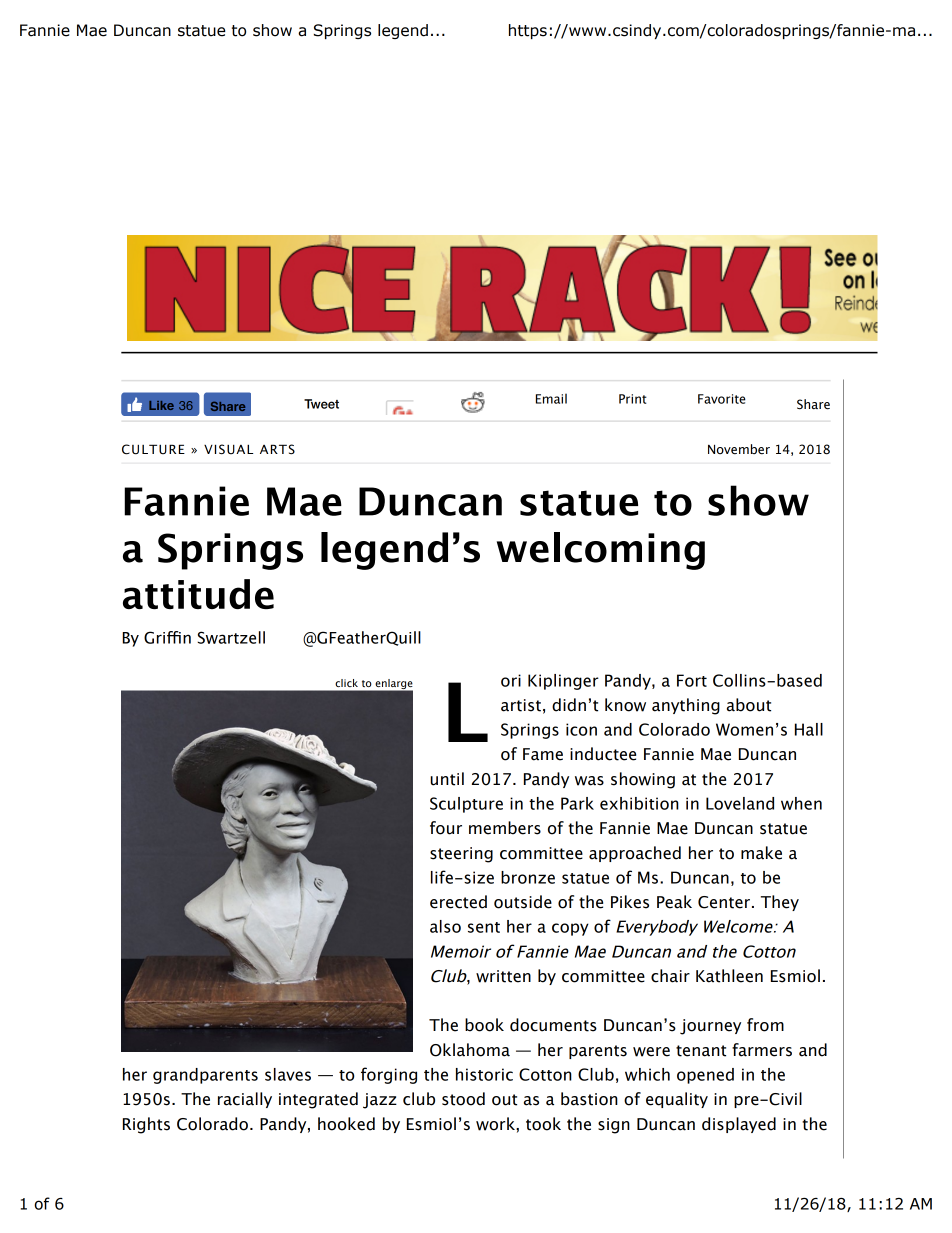 The height and width of the document is (1233, 952). I want to click on Favorite, so click(722, 399).
